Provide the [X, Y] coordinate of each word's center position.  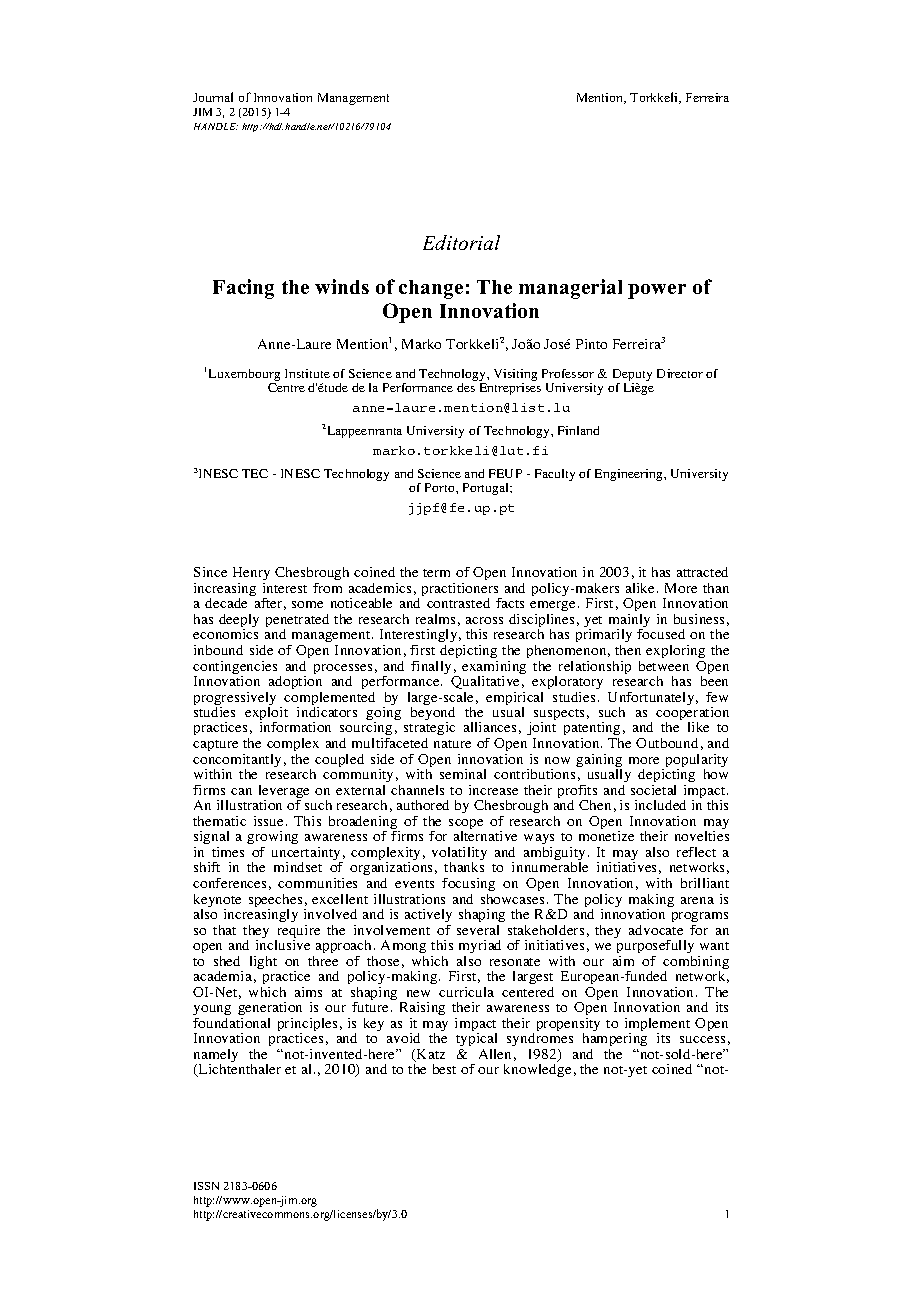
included [660, 805]
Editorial [461, 242]
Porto [441, 487]
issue [268, 821]
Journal [213, 97]
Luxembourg [244, 375]
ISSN [206, 1186]
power [657, 291]
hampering [615, 1041]
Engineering [630, 475]
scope [466, 825]
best [444, 1069]
